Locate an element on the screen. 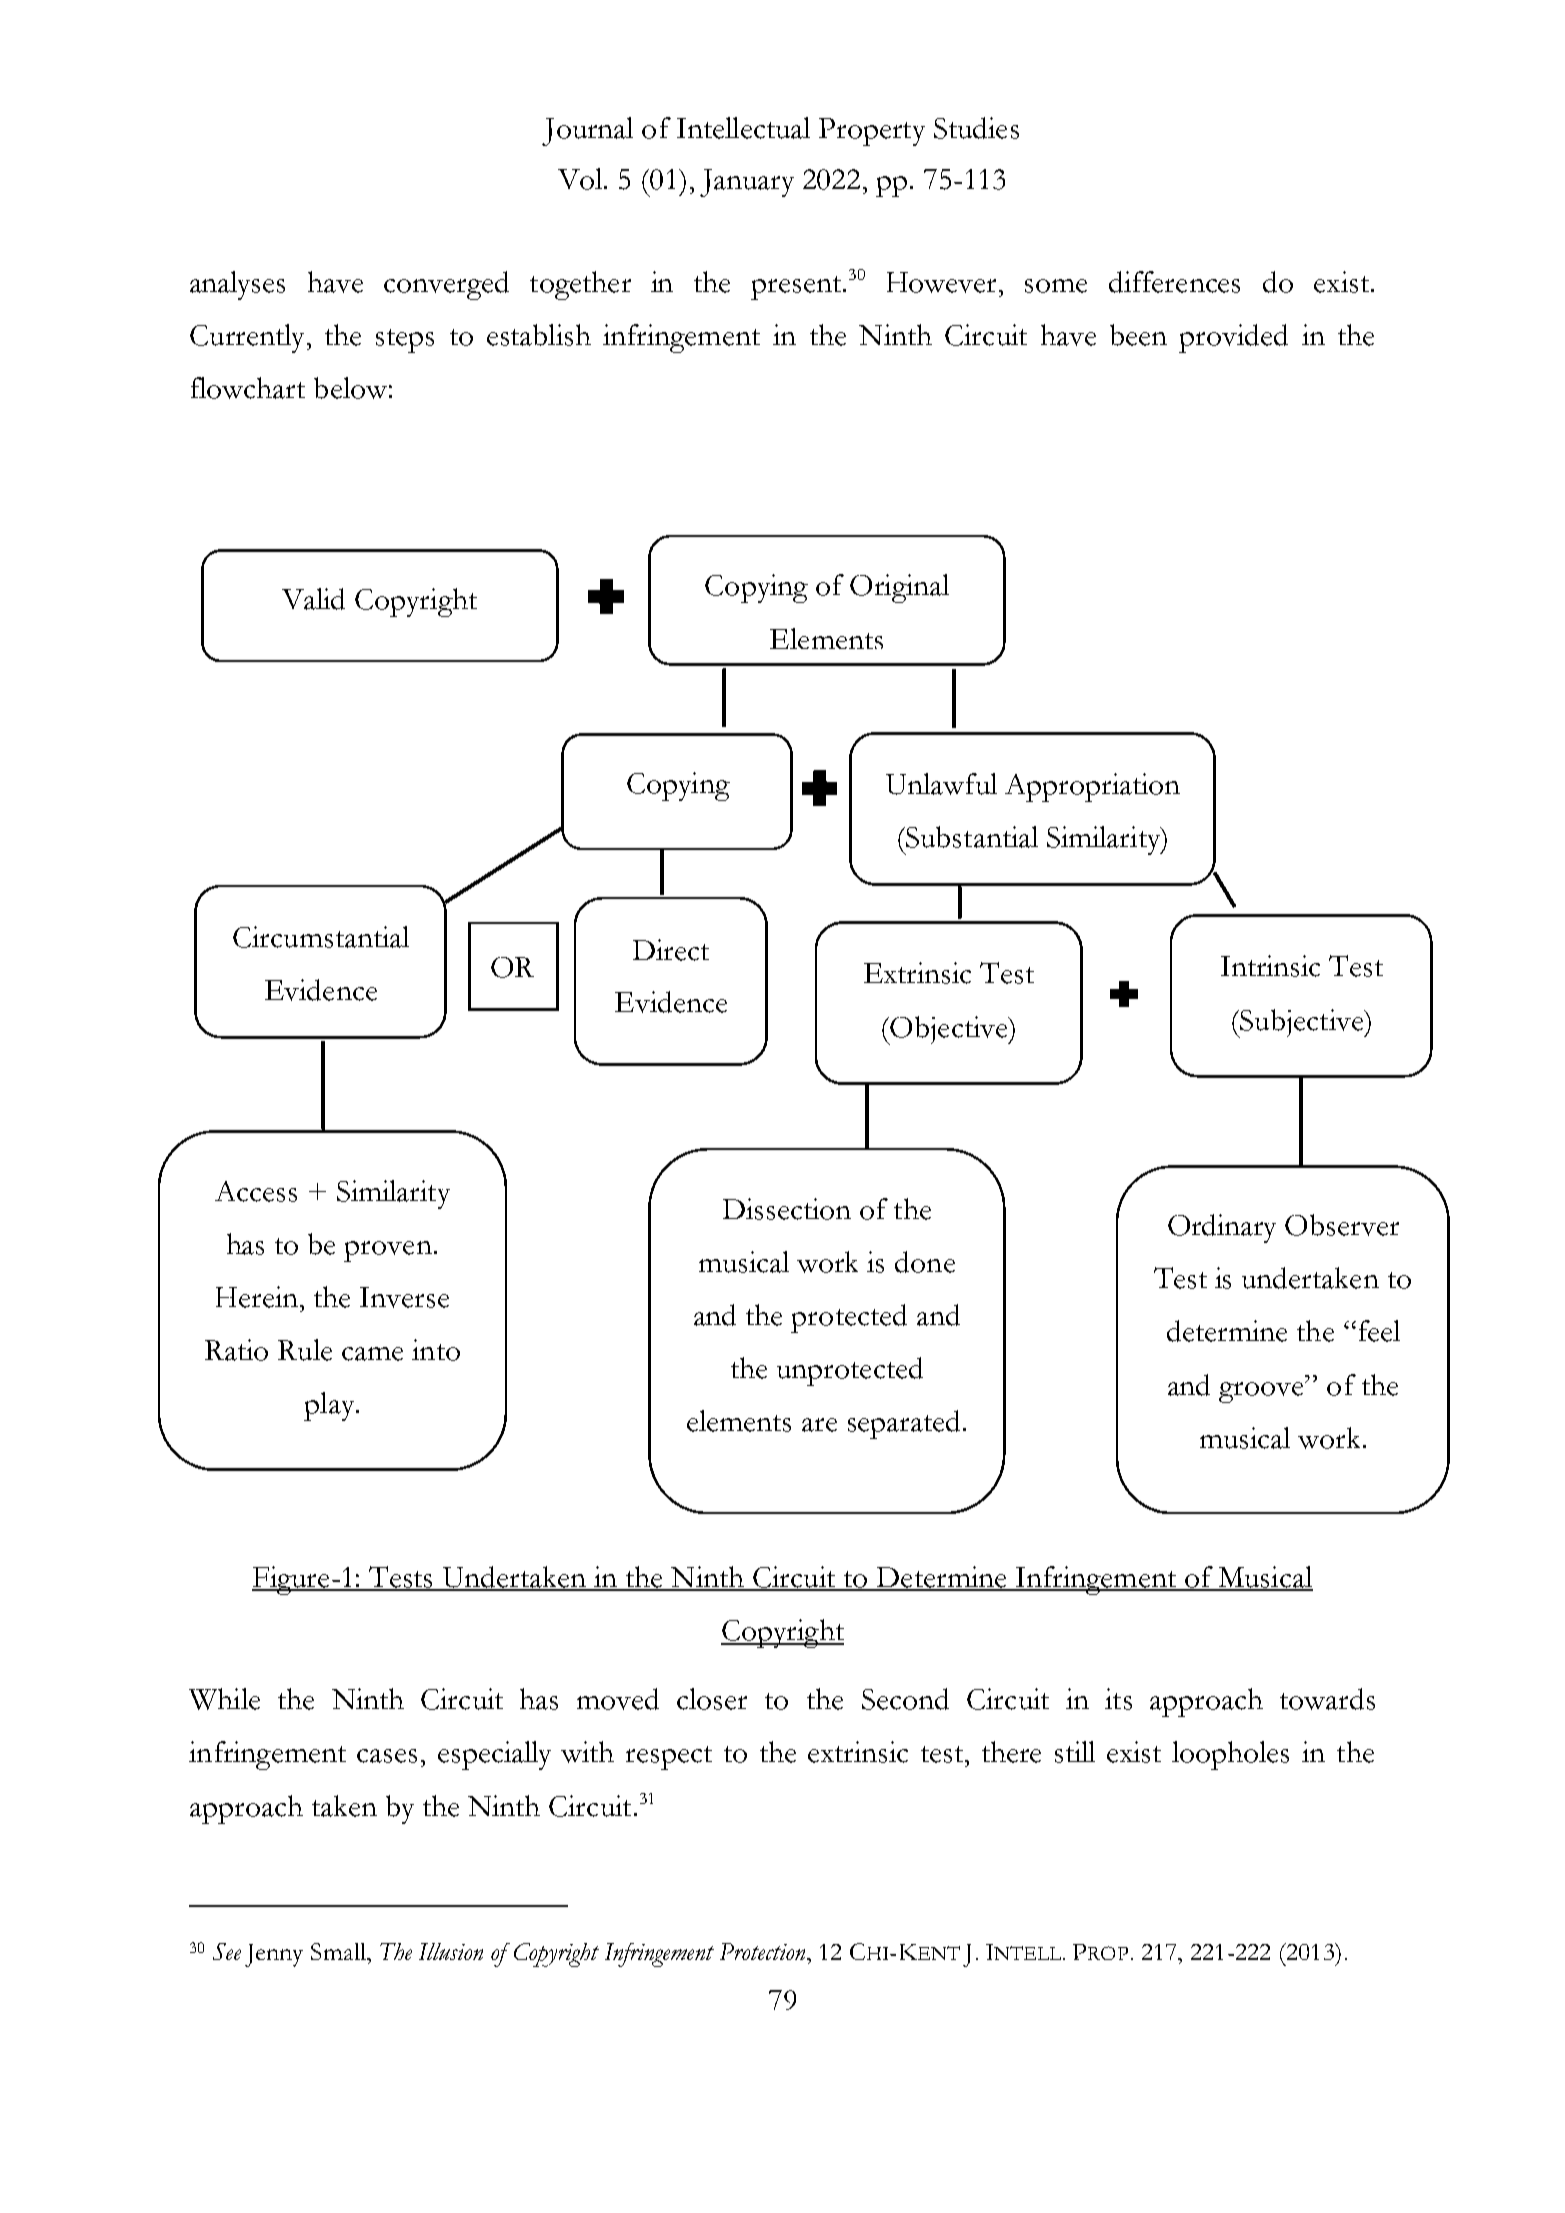 This screenshot has height=2213, width=1565. January is located at coordinates (747, 183).
